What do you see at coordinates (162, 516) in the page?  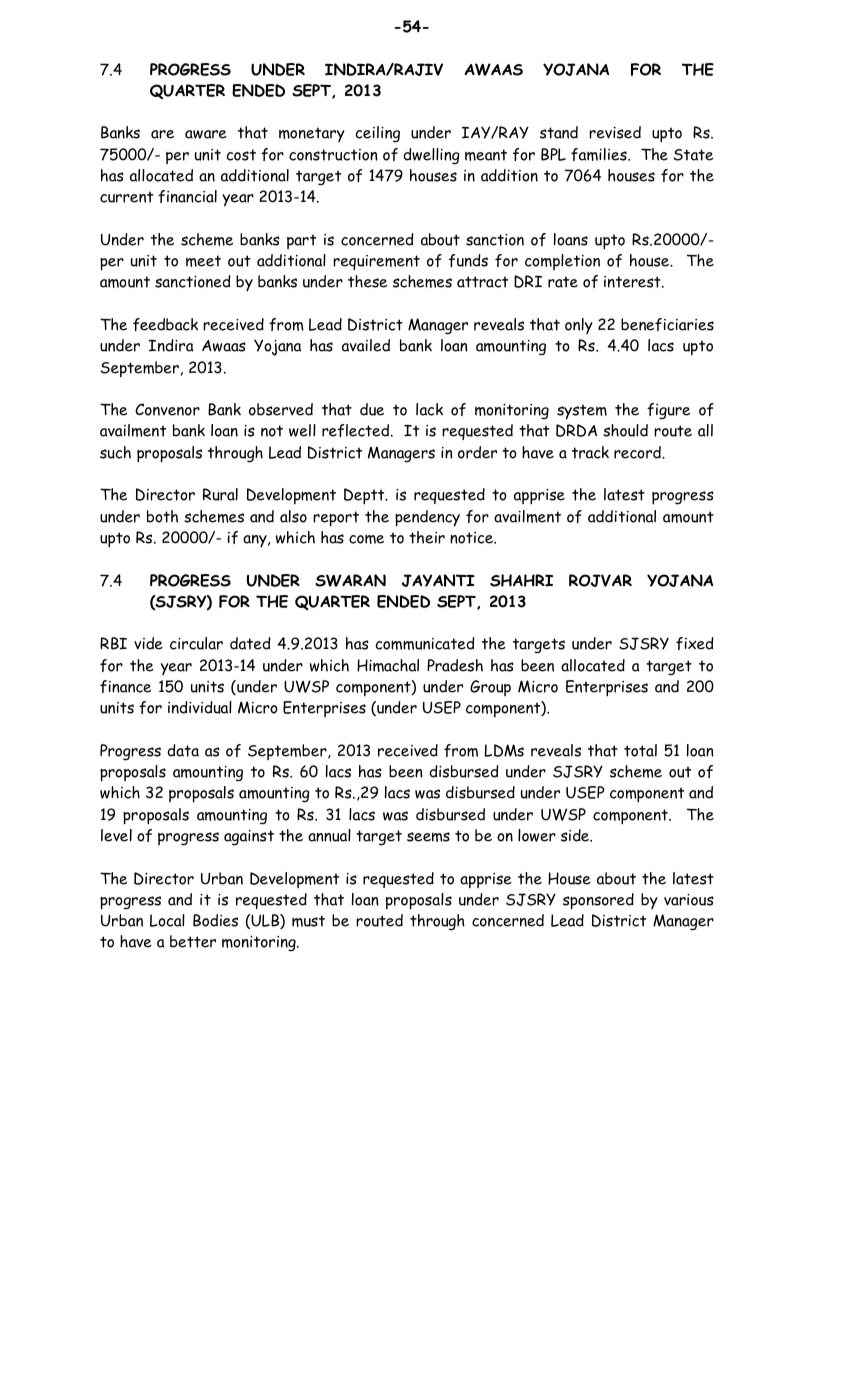 I see `both` at bounding box center [162, 516].
